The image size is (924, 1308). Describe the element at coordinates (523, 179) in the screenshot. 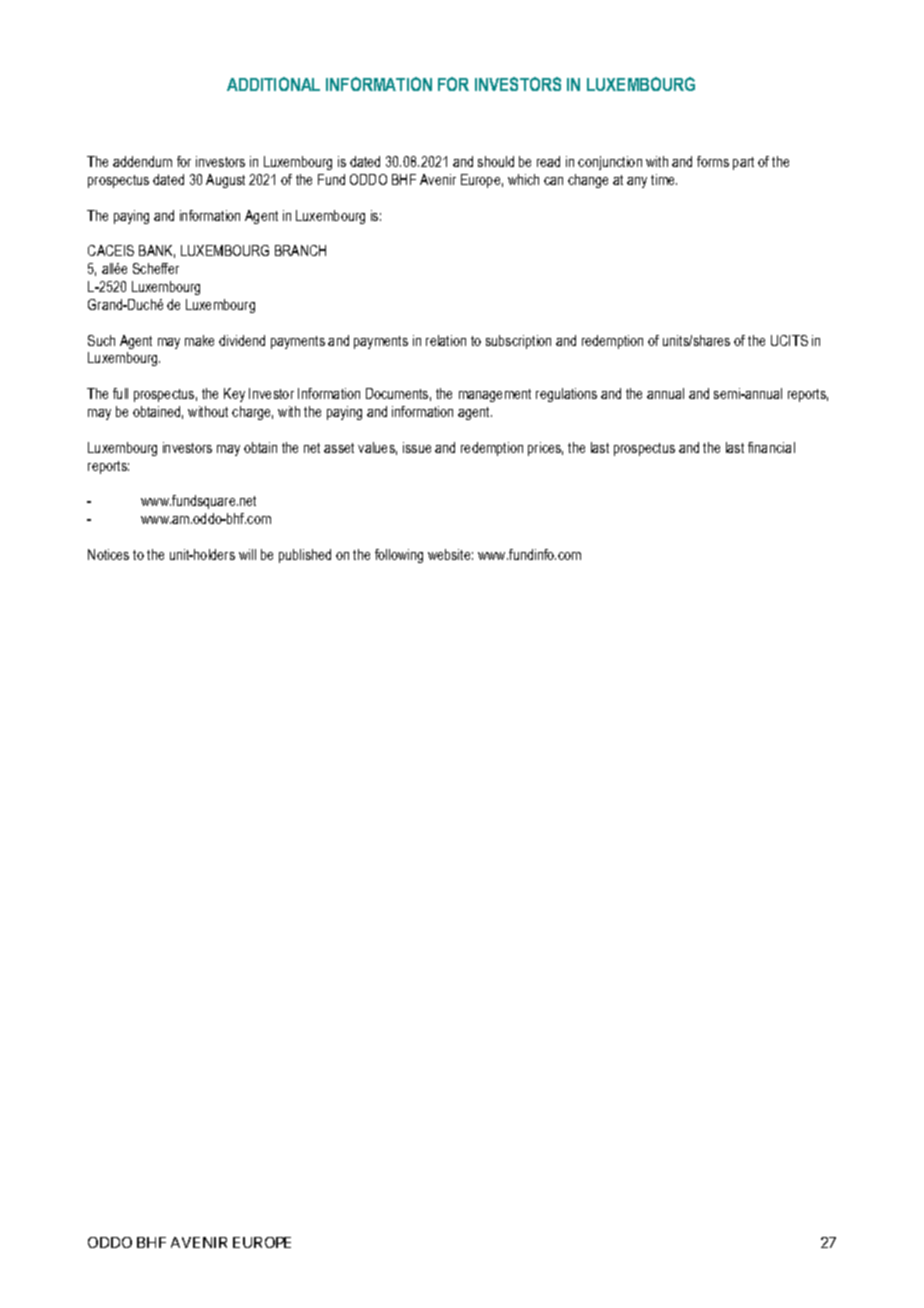

I see `which` at that location.
